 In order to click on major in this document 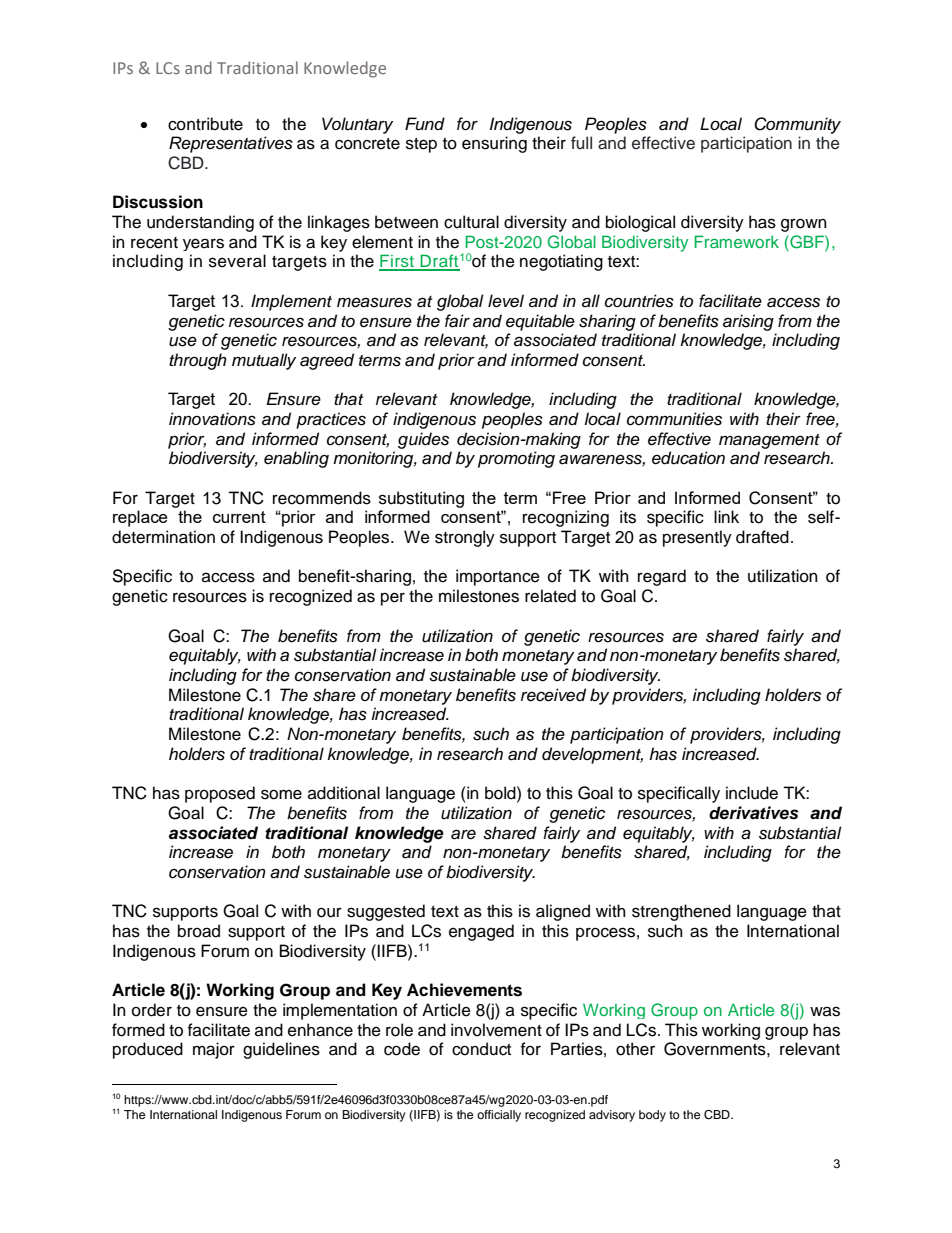, I will do `click(214, 1050)`.
